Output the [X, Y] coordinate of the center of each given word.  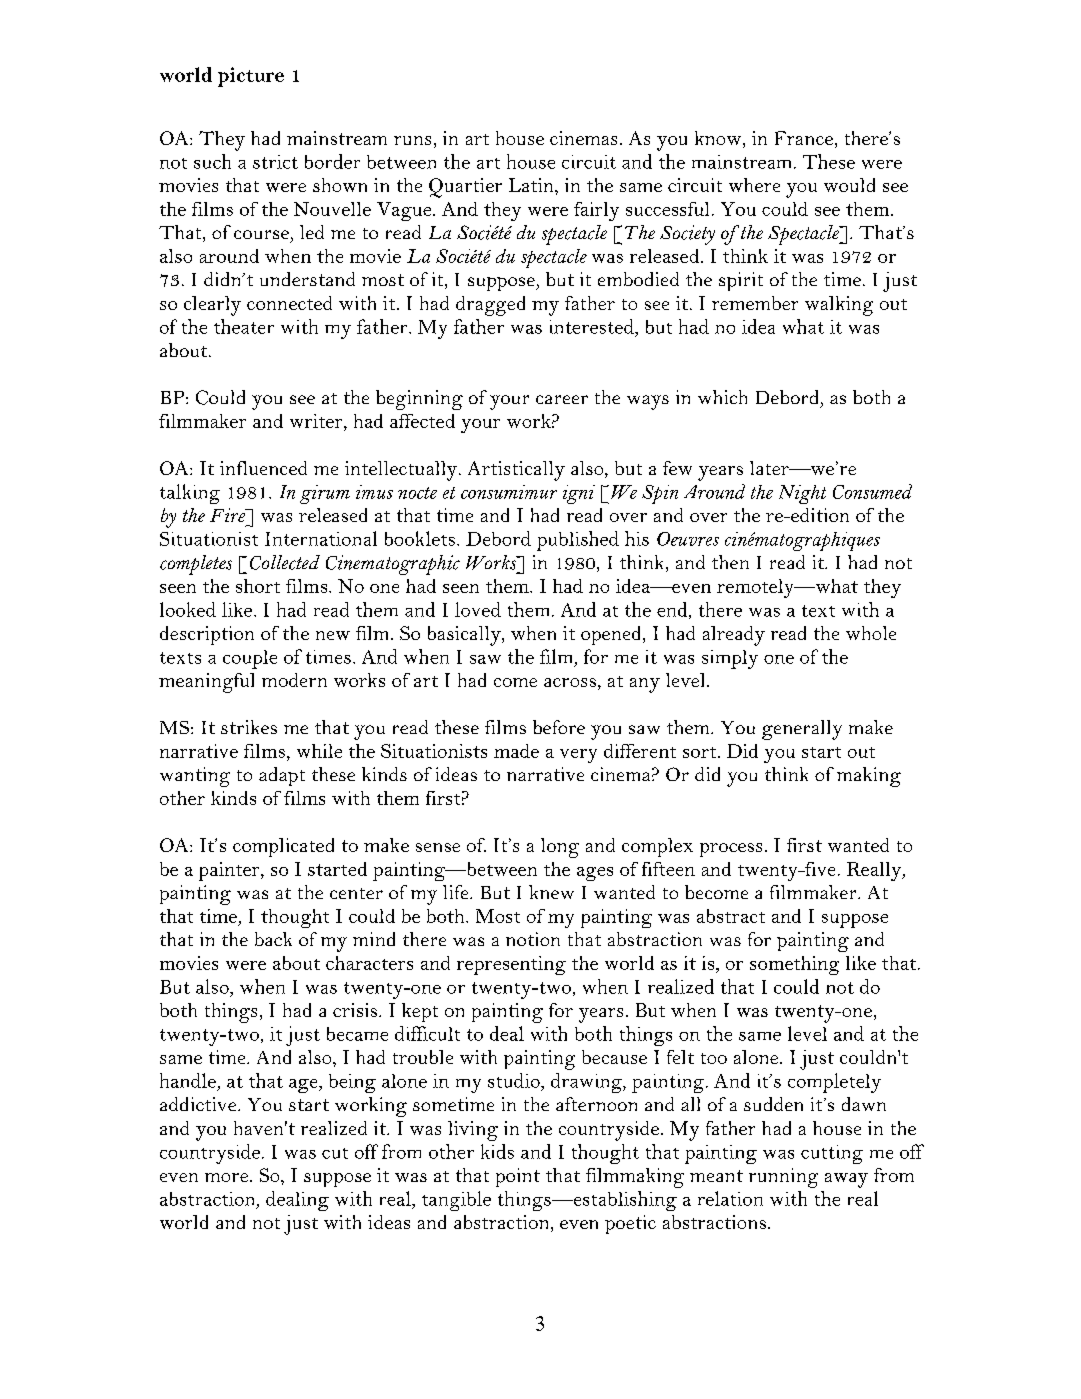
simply [730, 659]
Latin [532, 185]
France [804, 138]
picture [251, 77]
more [228, 1177]
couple [250, 659]
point [518, 1177]
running [783, 1178]
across [570, 682]
